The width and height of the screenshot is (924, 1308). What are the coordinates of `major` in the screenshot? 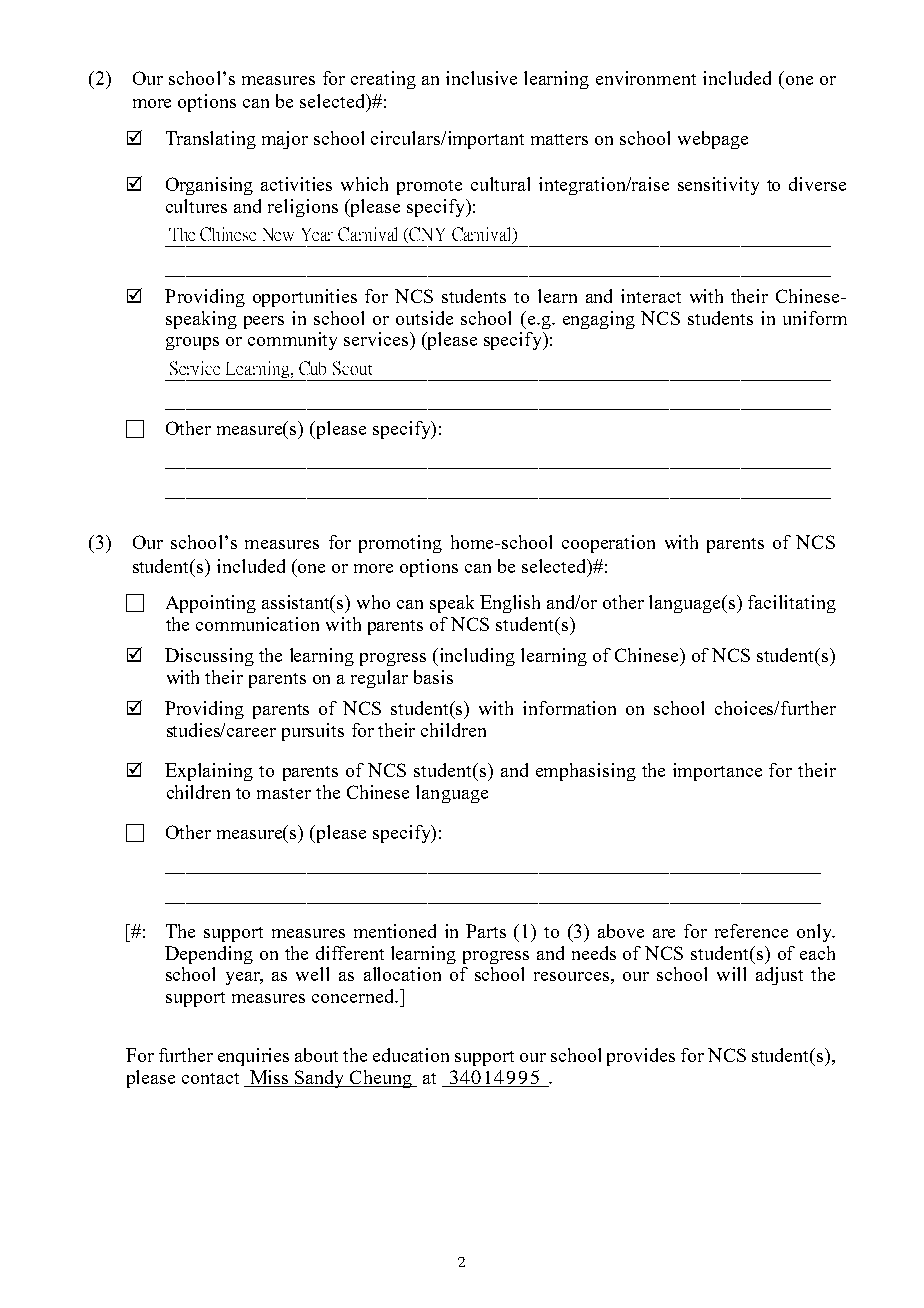 It's located at (285, 140).
